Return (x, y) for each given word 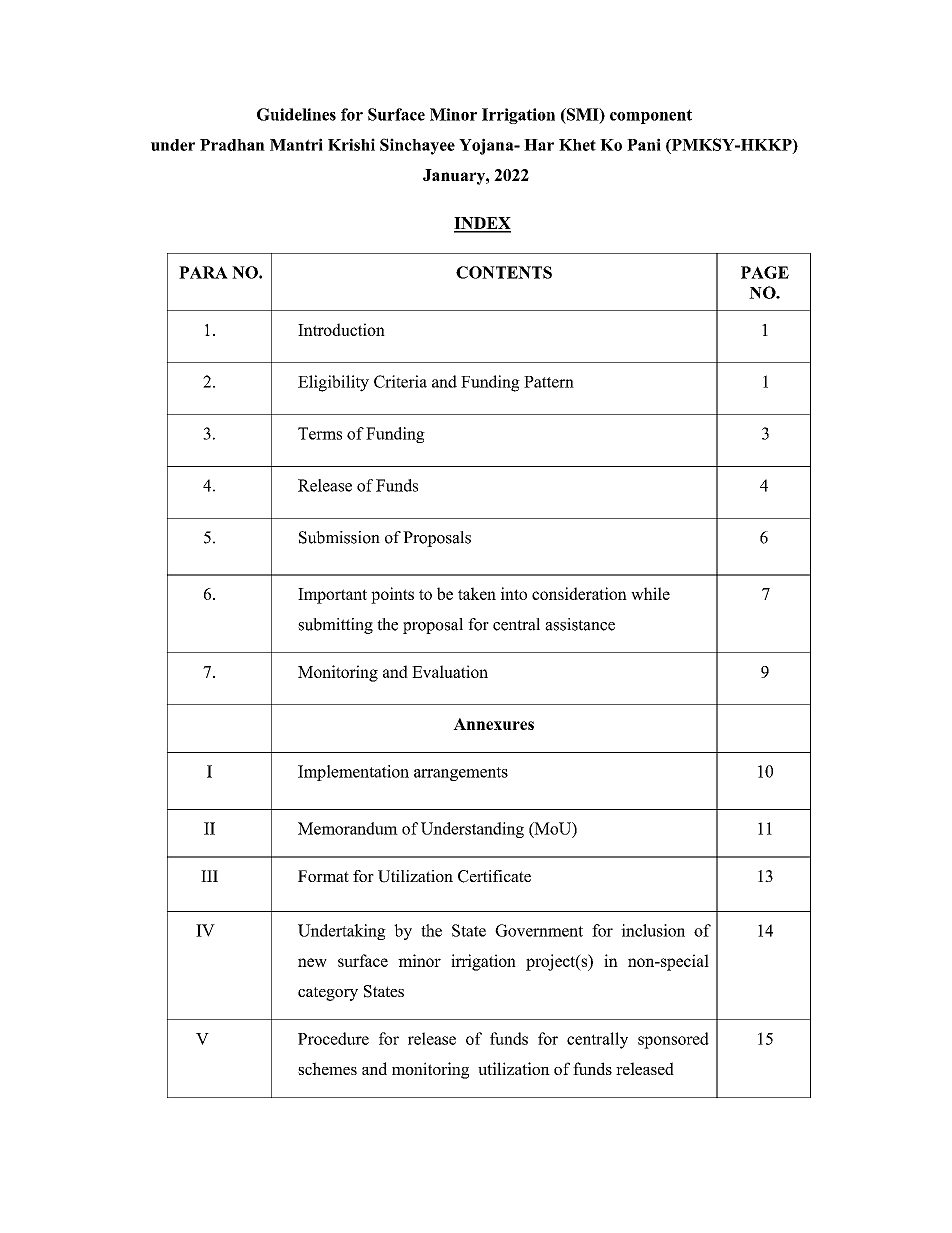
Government (539, 930)
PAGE (765, 272)
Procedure (333, 1038)
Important (332, 596)
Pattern (549, 382)
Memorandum (348, 828)
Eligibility (333, 383)
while (650, 593)
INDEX (482, 224)
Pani (644, 144)
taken (477, 593)
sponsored (673, 1040)
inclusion (653, 930)
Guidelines (296, 114)
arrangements (461, 774)
